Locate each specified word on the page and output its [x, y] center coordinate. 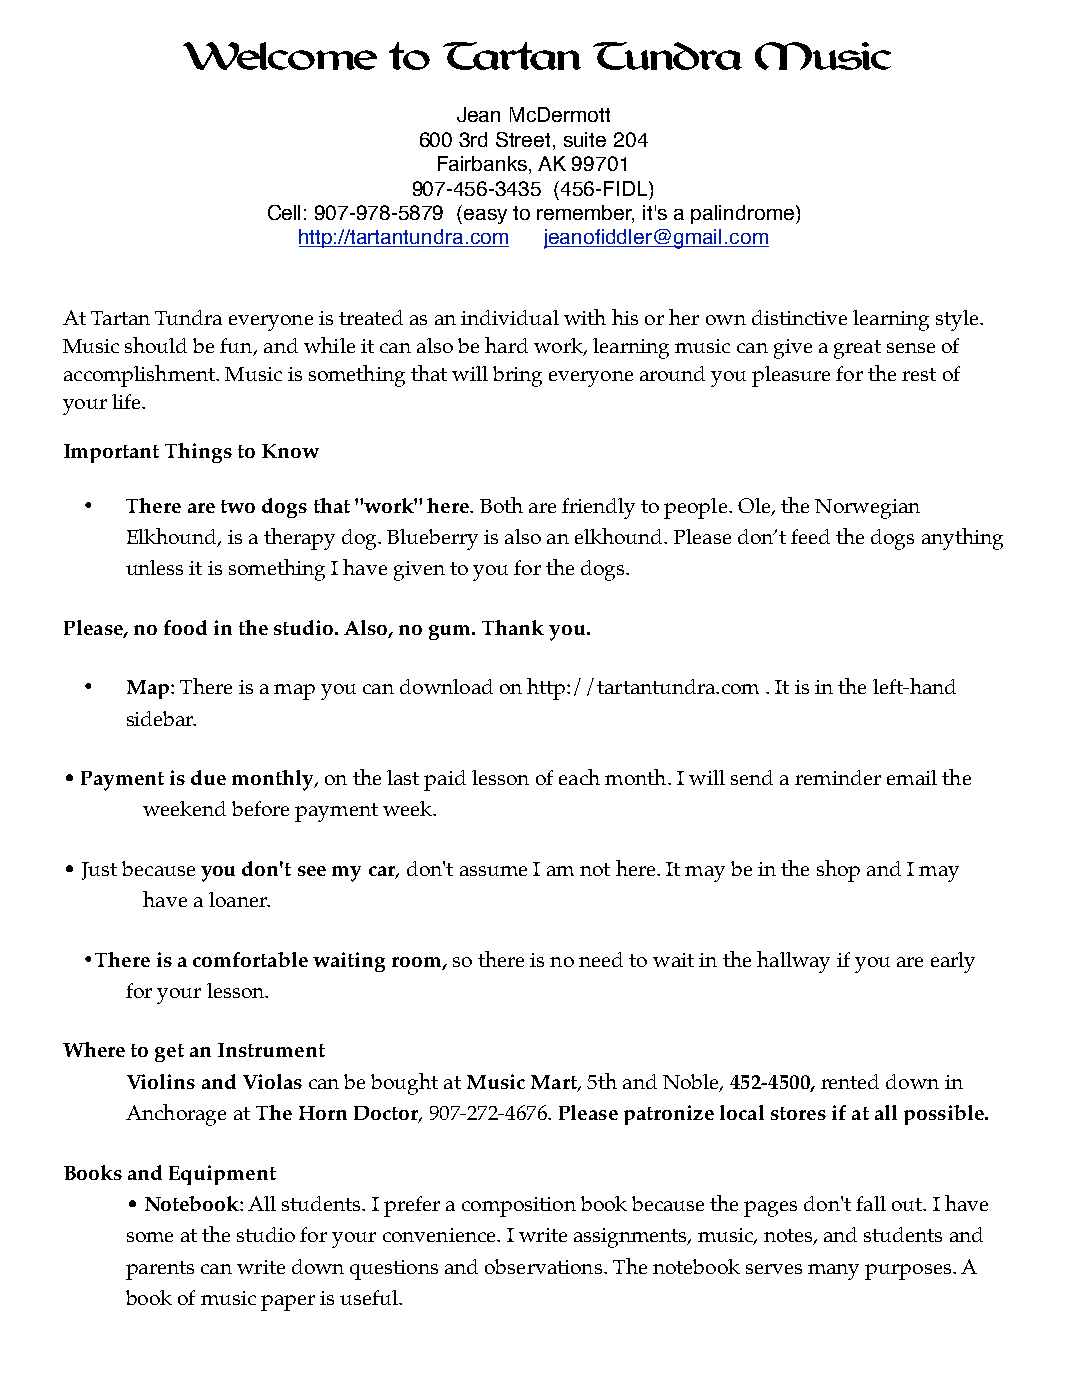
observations [543, 1266]
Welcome [280, 56]
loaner [239, 899]
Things [198, 453]
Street [525, 141]
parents [160, 1270]
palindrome [742, 214]
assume [493, 871]
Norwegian [867, 509]
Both [501, 505]
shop [838, 871]
